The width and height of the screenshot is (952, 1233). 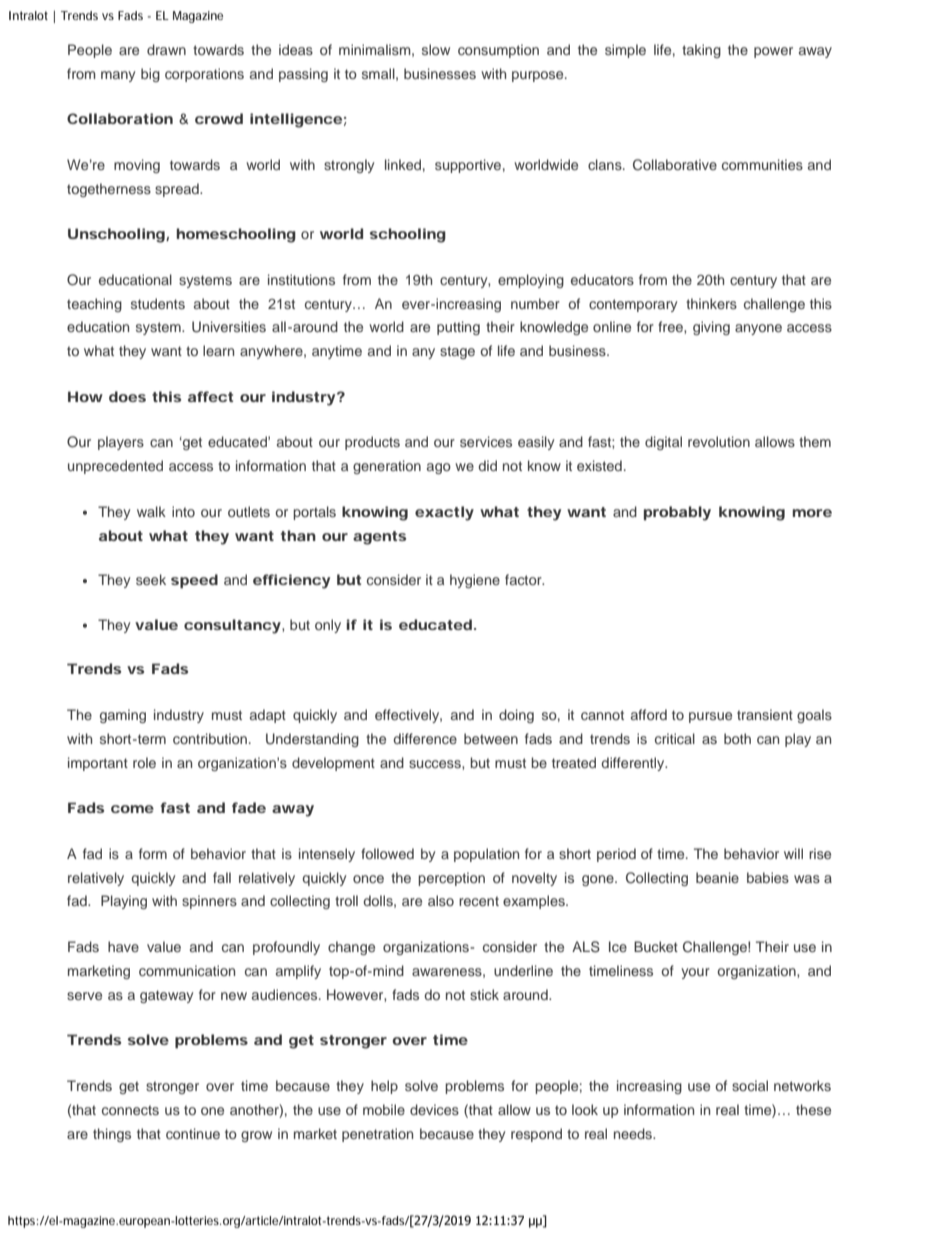 What do you see at coordinates (701, 51) in the screenshot?
I see `taking` at bounding box center [701, 51].
